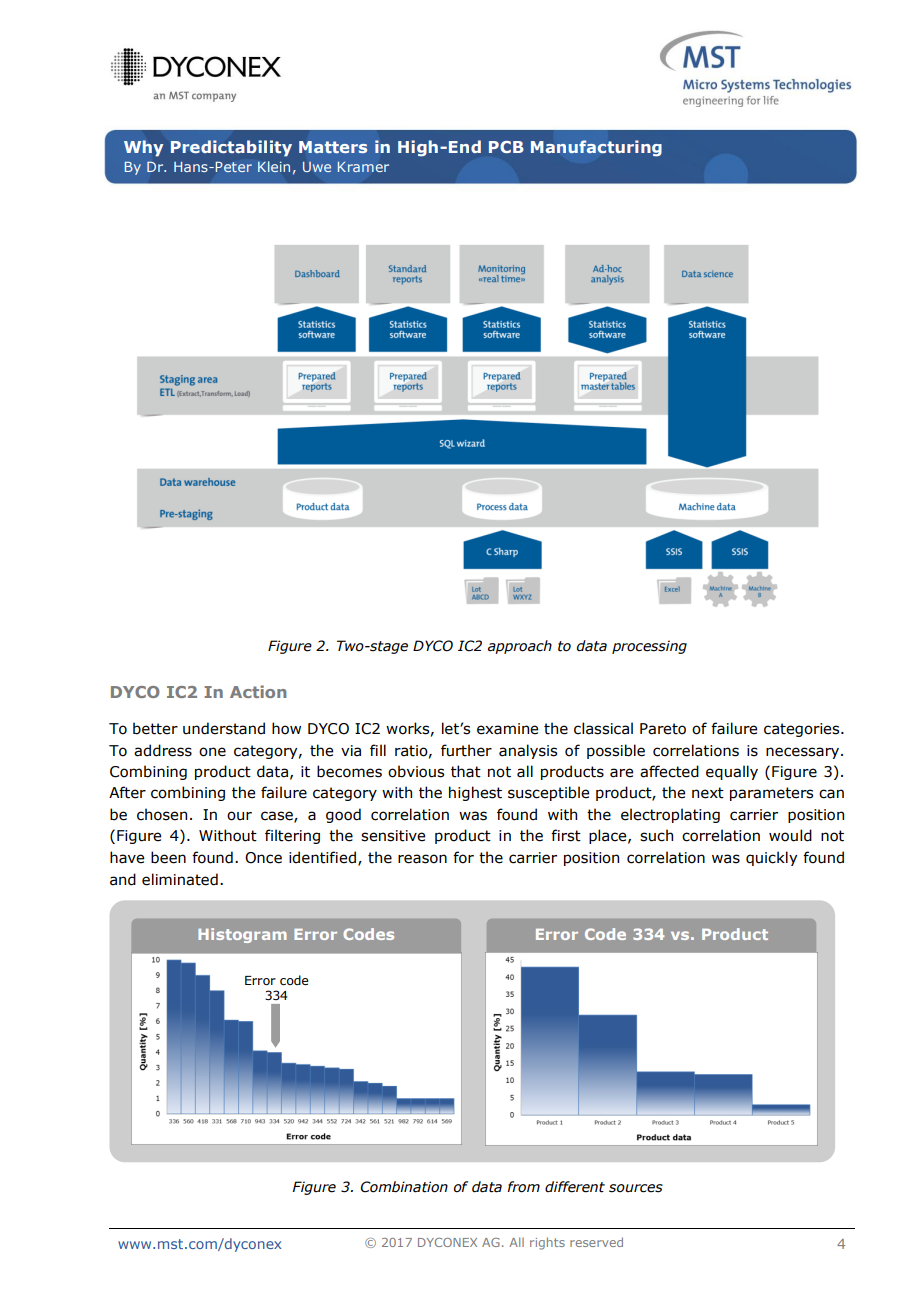 Image resolution: width=924 pixels, height=1307 pixels. I want to click on quickly, so click(771, 858).
